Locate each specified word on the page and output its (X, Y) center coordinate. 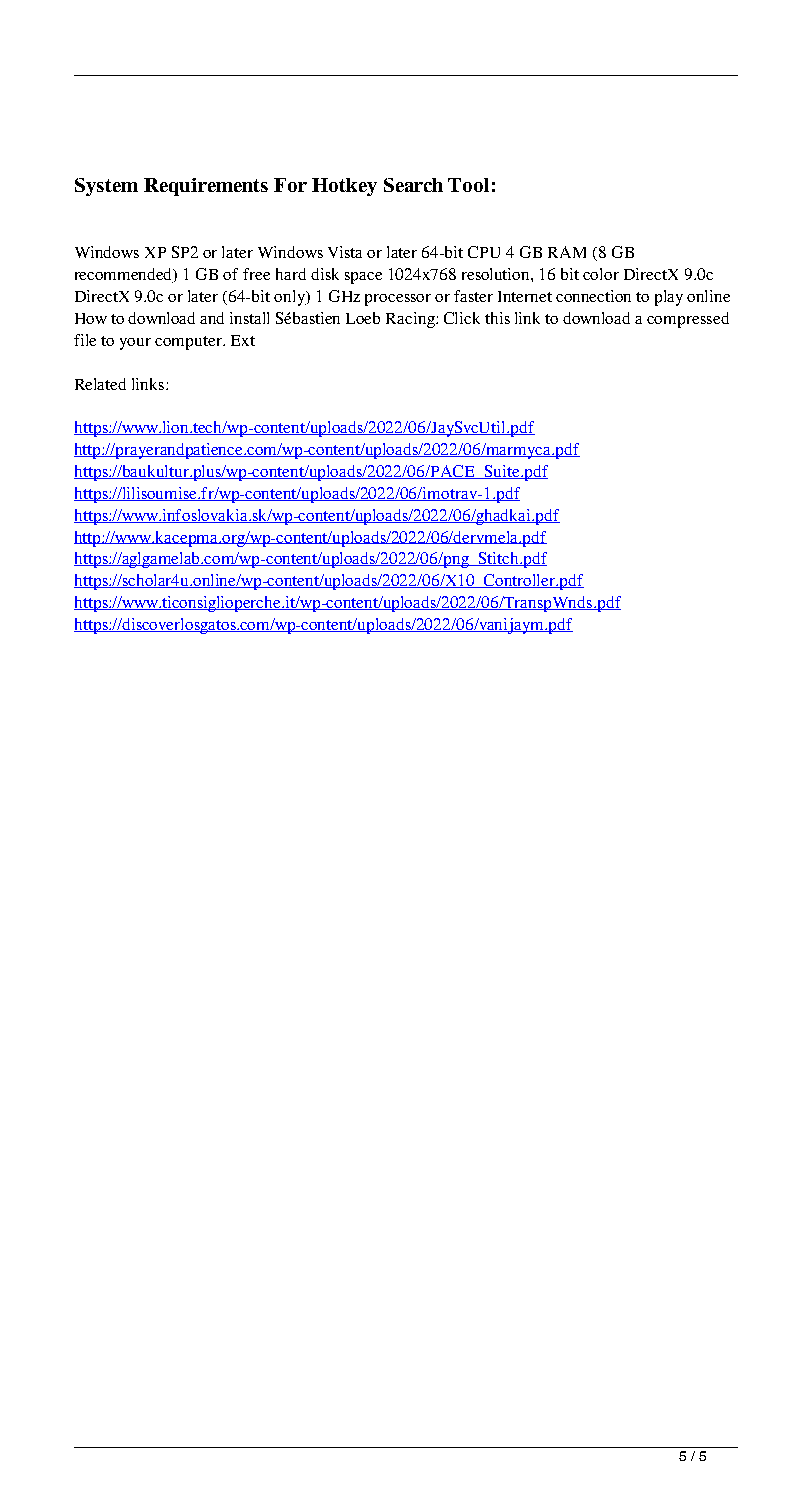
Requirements (206, 187)
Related (100, 384)
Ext (243, 340)
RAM (567, 252)
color (601, 274)
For (290, 185)
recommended (125, 275)
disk (325, 274)
